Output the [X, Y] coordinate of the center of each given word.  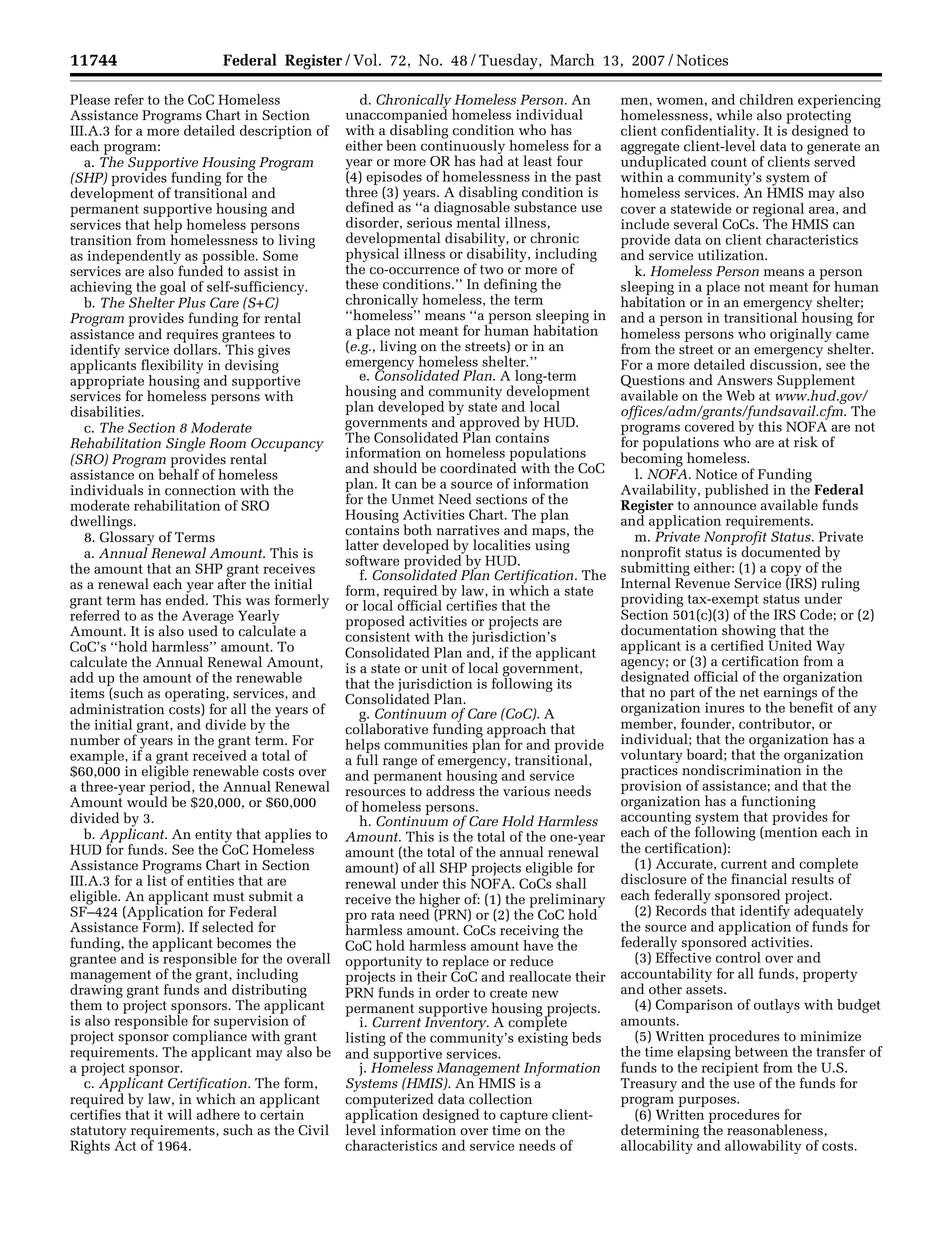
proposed [375, 623]
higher [439, 901]
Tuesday [509, 61]
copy [786, 572]
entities [210, 880]
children [767, 99]
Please [90, 99]
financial [759, 879]
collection [500, 1099]
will [179, 1114]
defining [510, 286]
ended [186, 599]
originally [801, 335]
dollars [196, 348]
